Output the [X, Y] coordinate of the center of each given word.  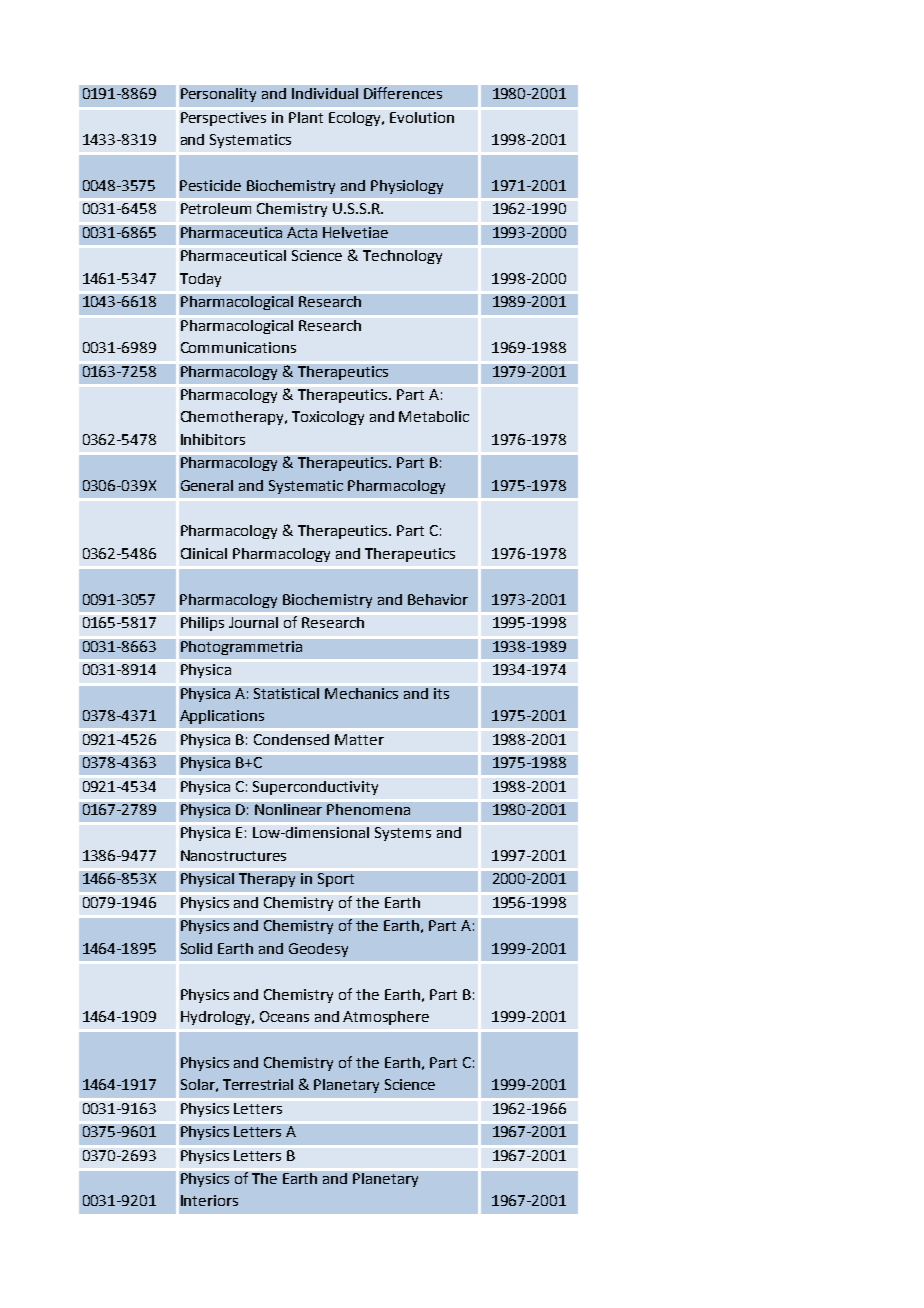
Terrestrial [258, 1084]
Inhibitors [213, 439]
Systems [403, 834]
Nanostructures [233, 855]
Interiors [209, 1200]
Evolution [422, 117]
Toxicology [328, 418]
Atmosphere [386, 1018]
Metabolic [434, 416]
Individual [325, 93]
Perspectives [223, 119]
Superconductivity [315, 788]
